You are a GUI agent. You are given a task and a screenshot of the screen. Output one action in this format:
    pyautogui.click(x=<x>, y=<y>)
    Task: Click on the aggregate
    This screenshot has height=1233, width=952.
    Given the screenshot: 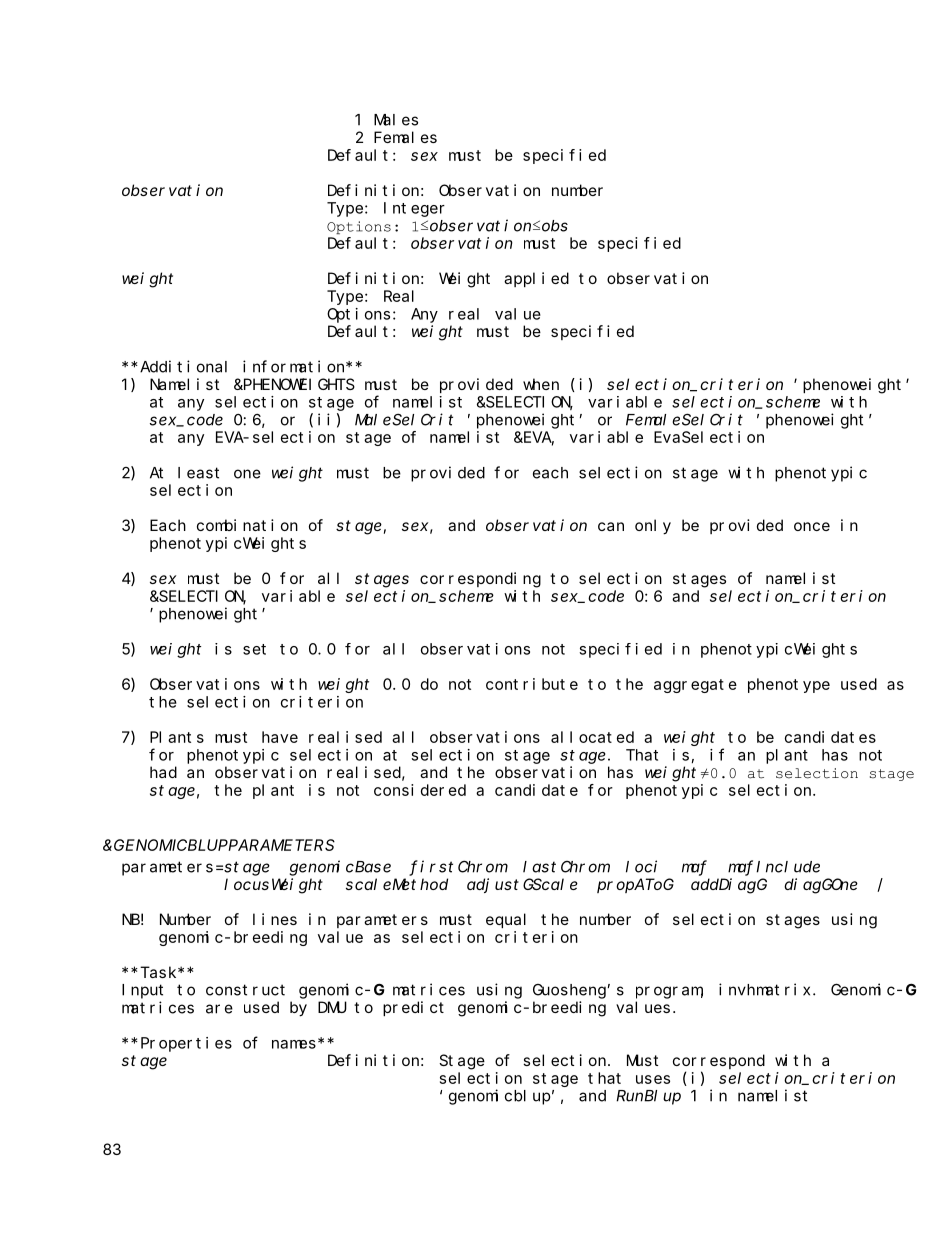 What is the action you would take?
    pyautogui.click(x=695, y=686)
